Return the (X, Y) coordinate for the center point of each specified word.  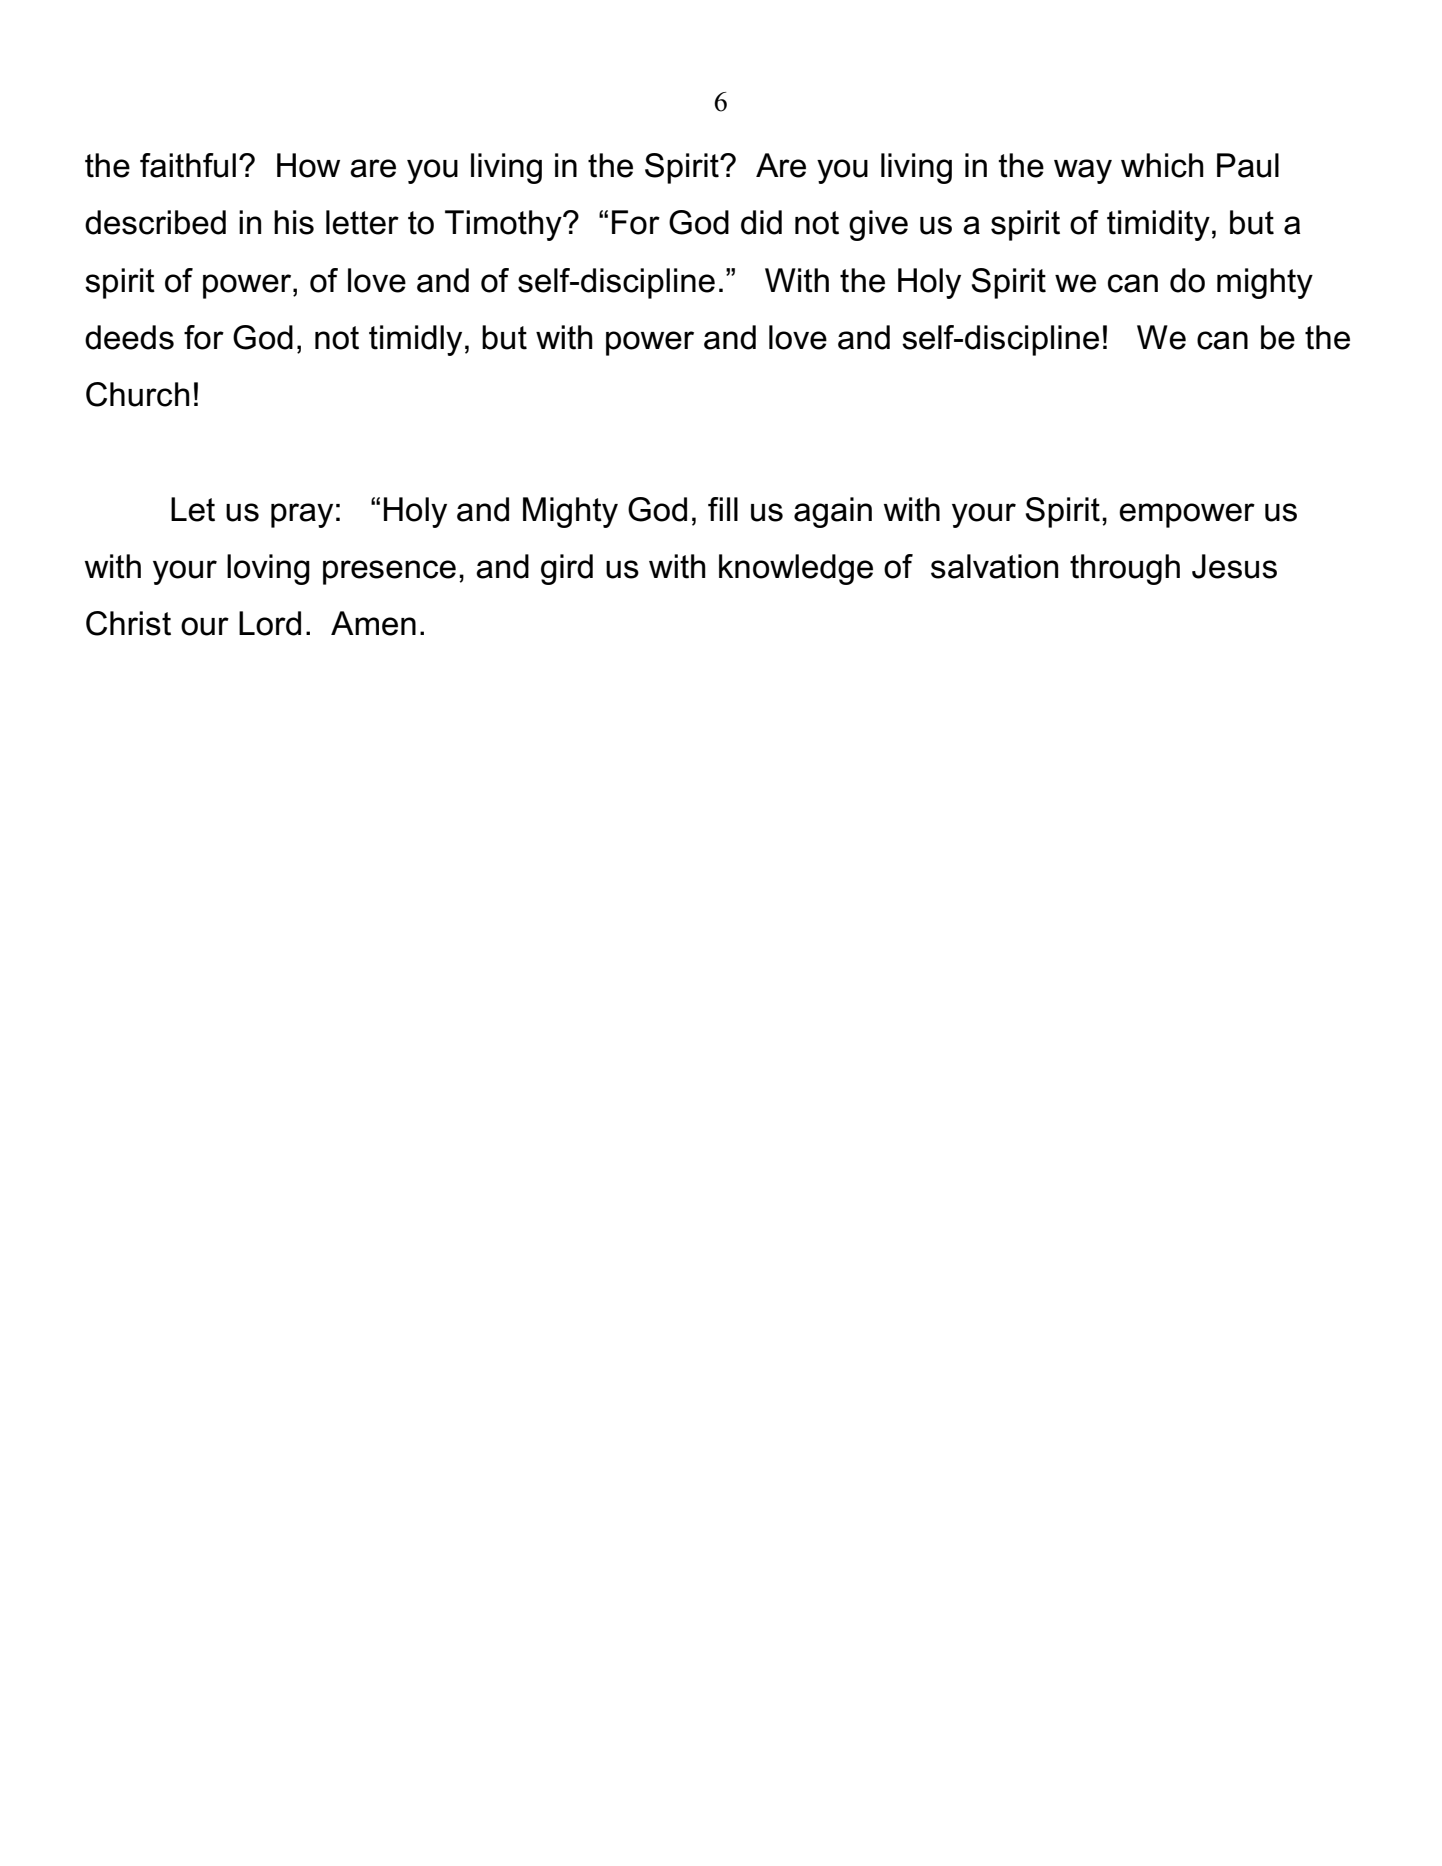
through (1125, 569)
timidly (415, 340)
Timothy (504, 225)
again (833, 512)
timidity (1158, 225)
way (1083, 171)
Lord (270, 623)
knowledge (796, 569)
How (308, 165)
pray (302, 515)
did (761, 222)
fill (723, 509)
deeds (129, 337)
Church (138, 394)
